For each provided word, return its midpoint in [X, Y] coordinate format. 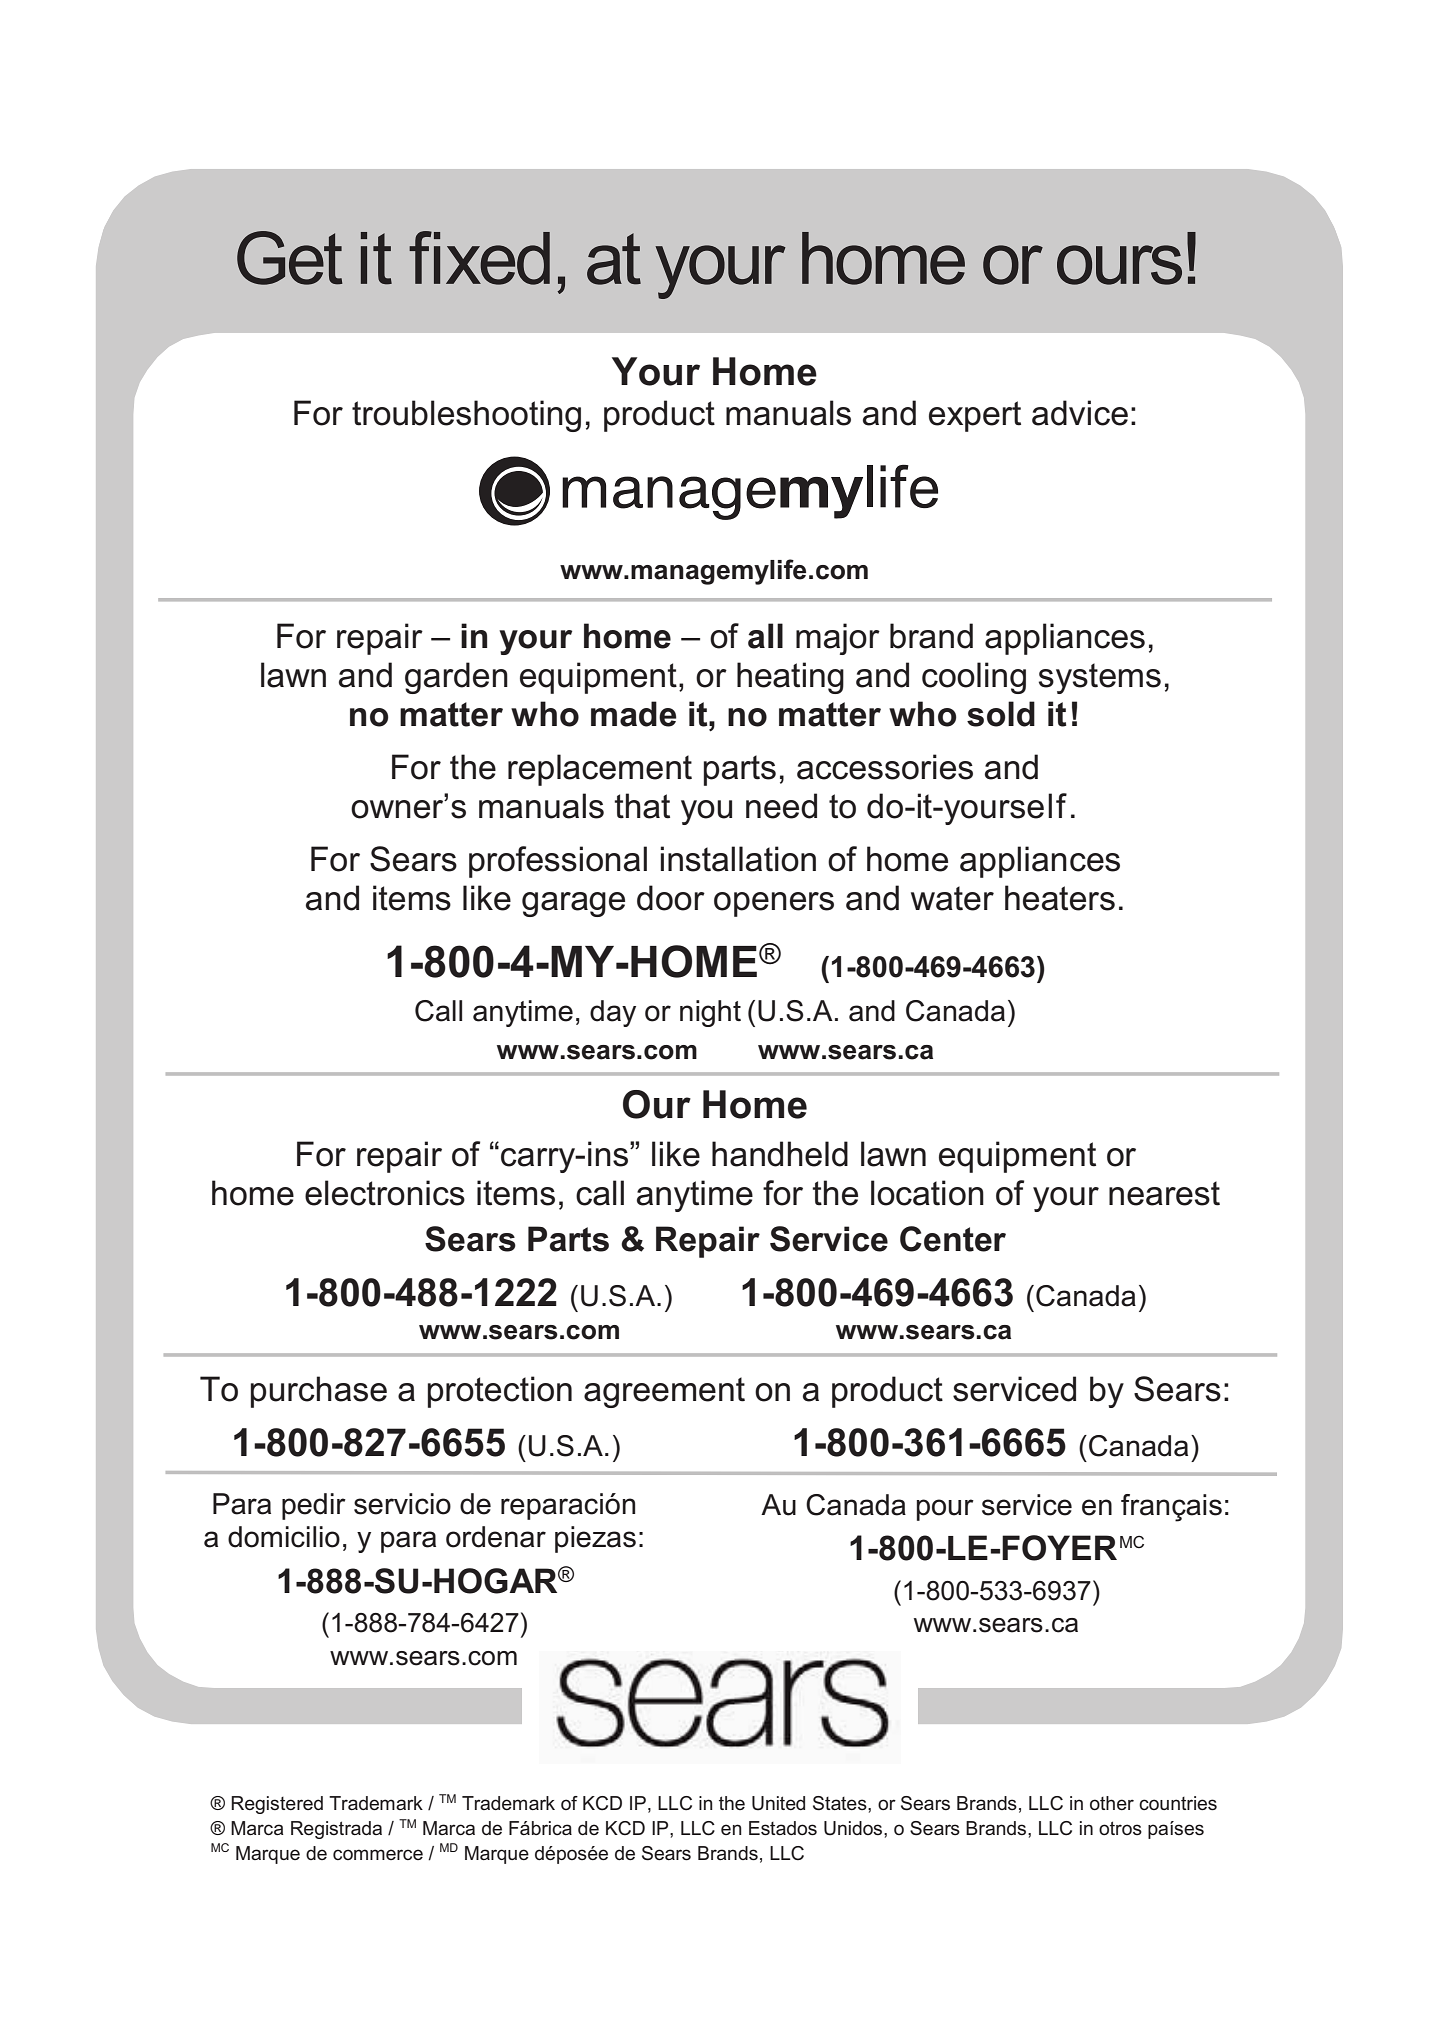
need [781, 806]
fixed [479, 258]
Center [953, 1239]
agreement [664, 1392]
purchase [319, 1392]
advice [1080, 413]
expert [975, 416]
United [778, 1803]
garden [456, 678]
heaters [1060, 898]
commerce [378, 1854]
